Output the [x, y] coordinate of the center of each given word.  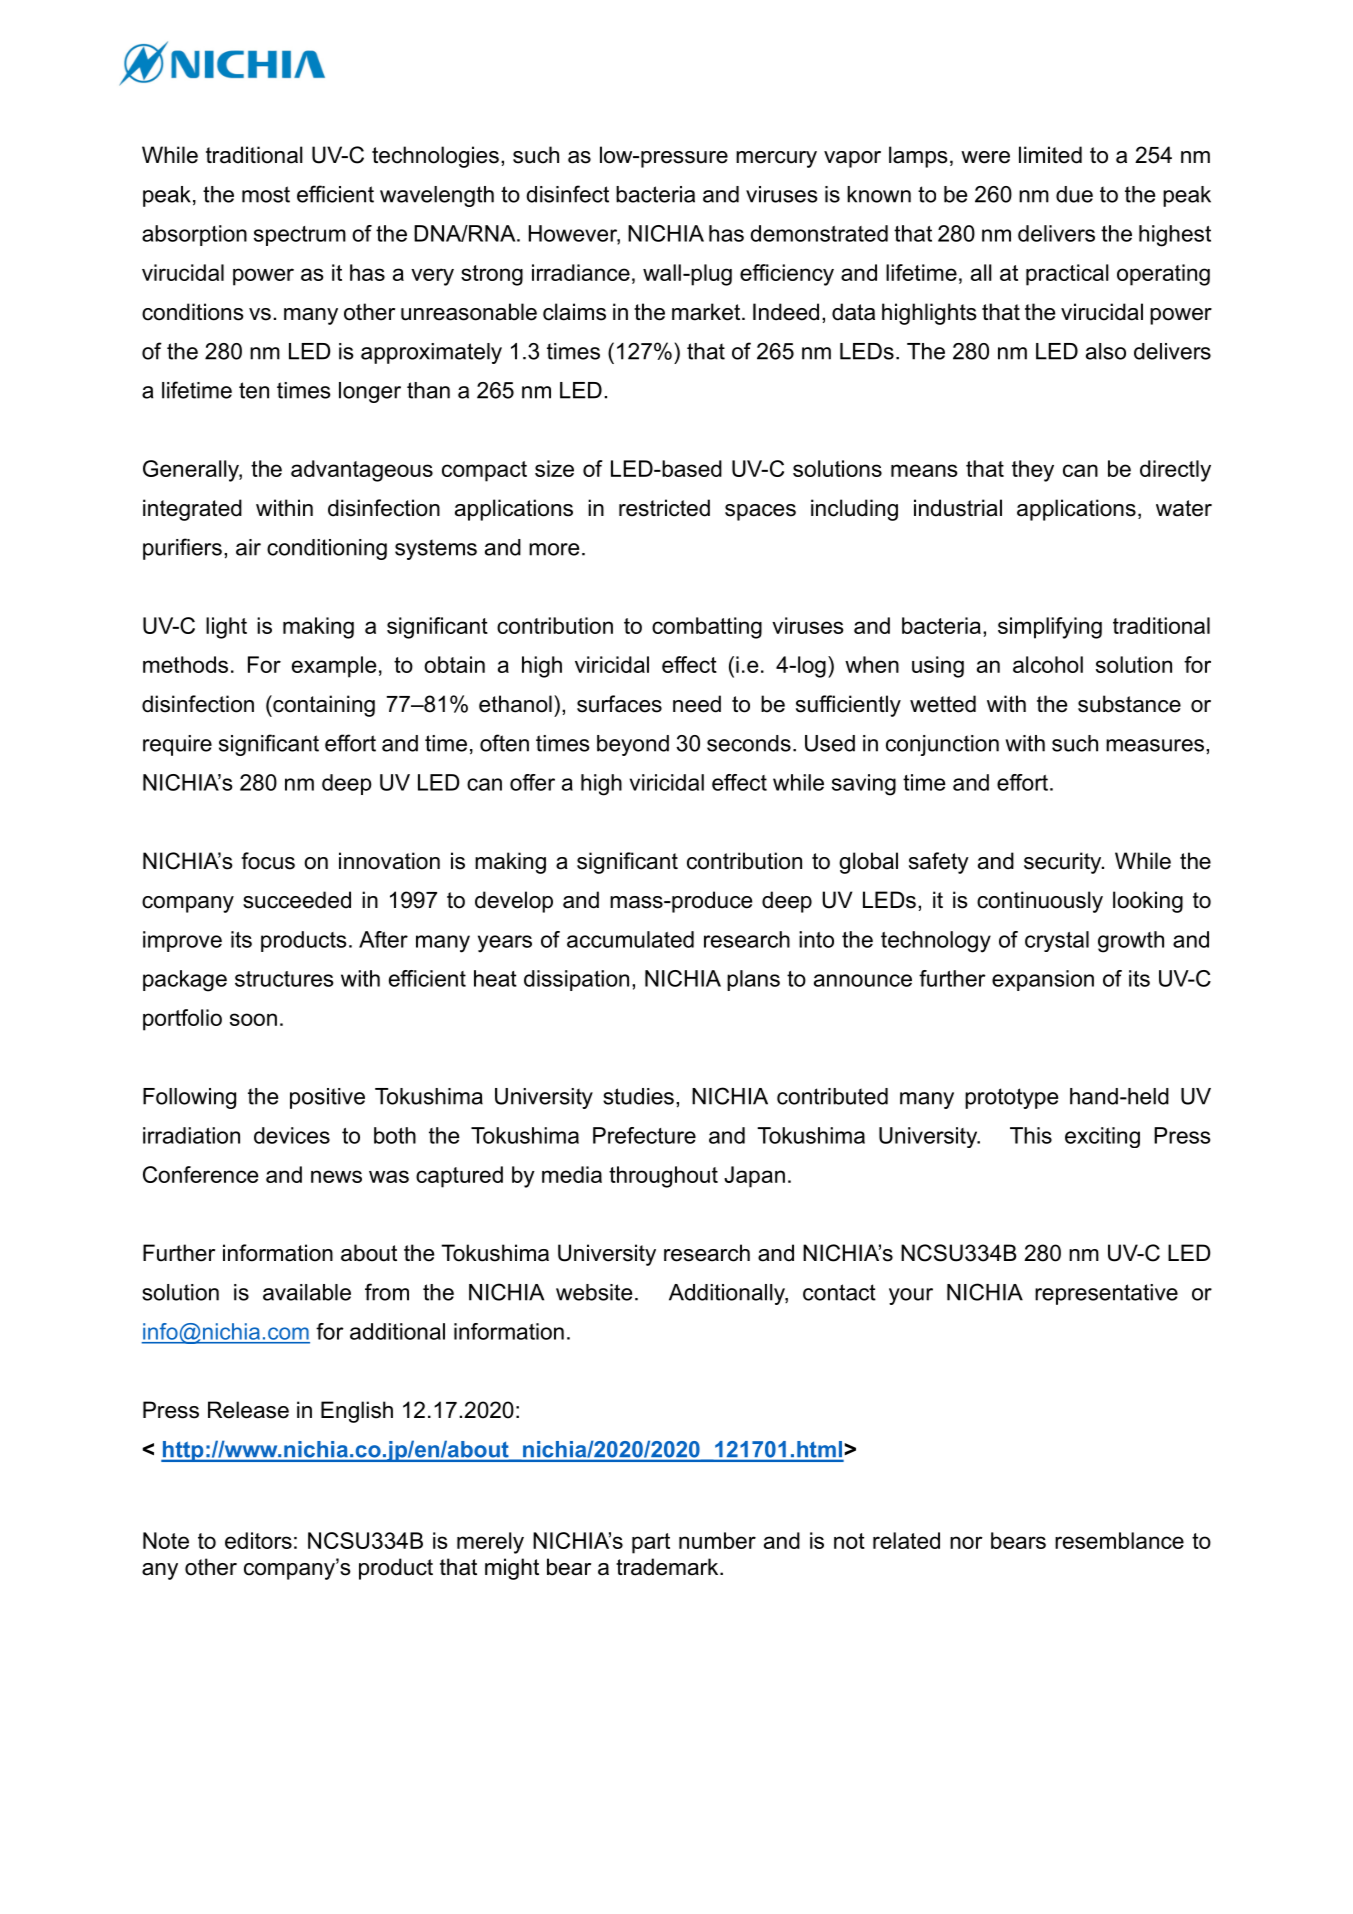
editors [258, 1540]
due [1074, 194]
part [651, 1543]
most [266, 194]
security [1064, 863]
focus [268, 861]
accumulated [630, 939]
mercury [776, 159]
